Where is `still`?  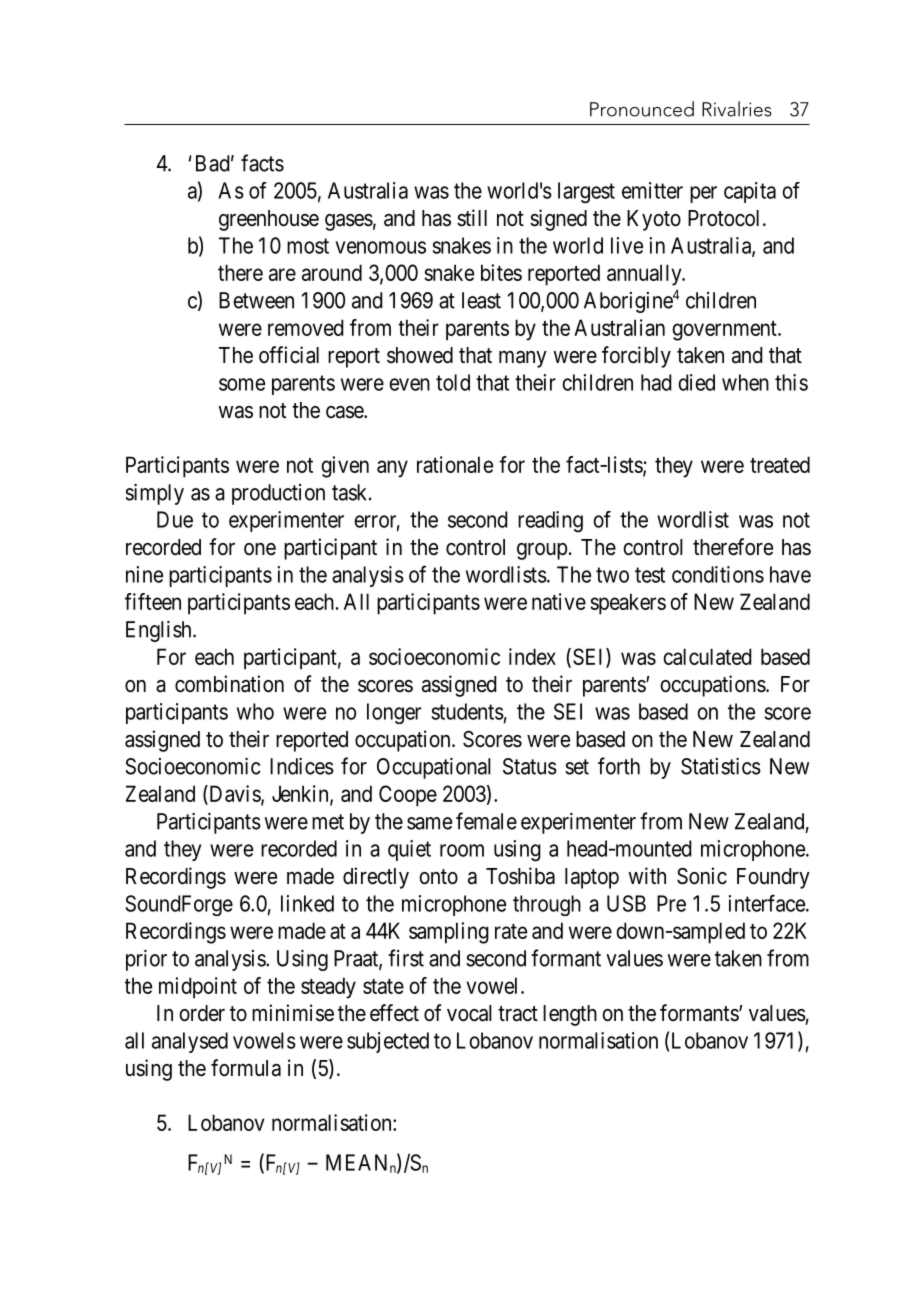
still is located at coordinates (472, 218).
